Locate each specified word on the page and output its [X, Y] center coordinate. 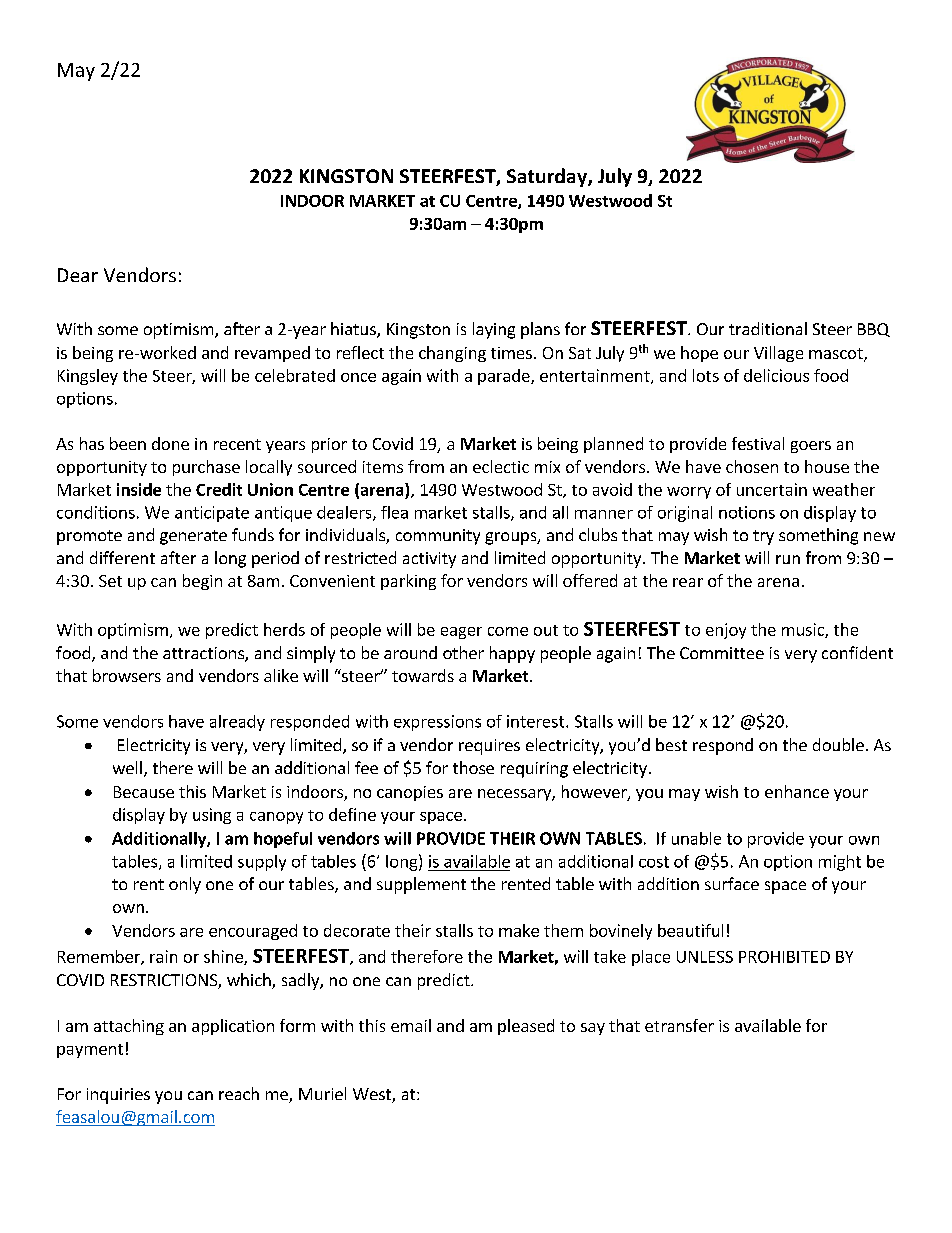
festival [758, 443]
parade [505, 377]
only [185, 885]
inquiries [118, 1096]
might [840, 863]
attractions [204, 654]
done [170, 443]
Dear [78, 275]
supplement [421, 885]
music [804, 630]
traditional [768, 328]
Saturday [548, 177]
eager [461, 633]
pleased [526, 1027]
